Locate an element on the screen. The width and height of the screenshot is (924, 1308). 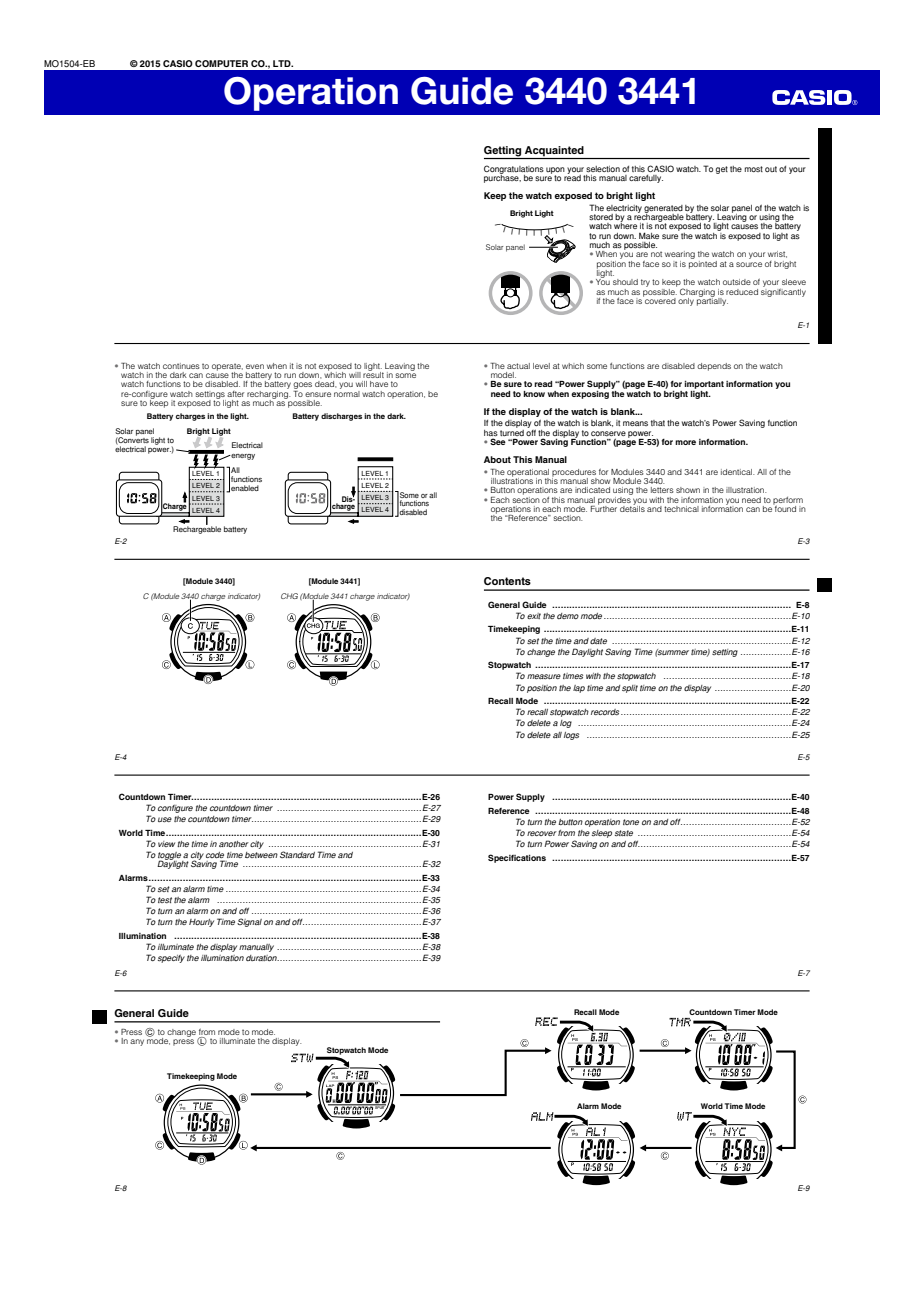
CHG is located at coordinates (289, 596).
